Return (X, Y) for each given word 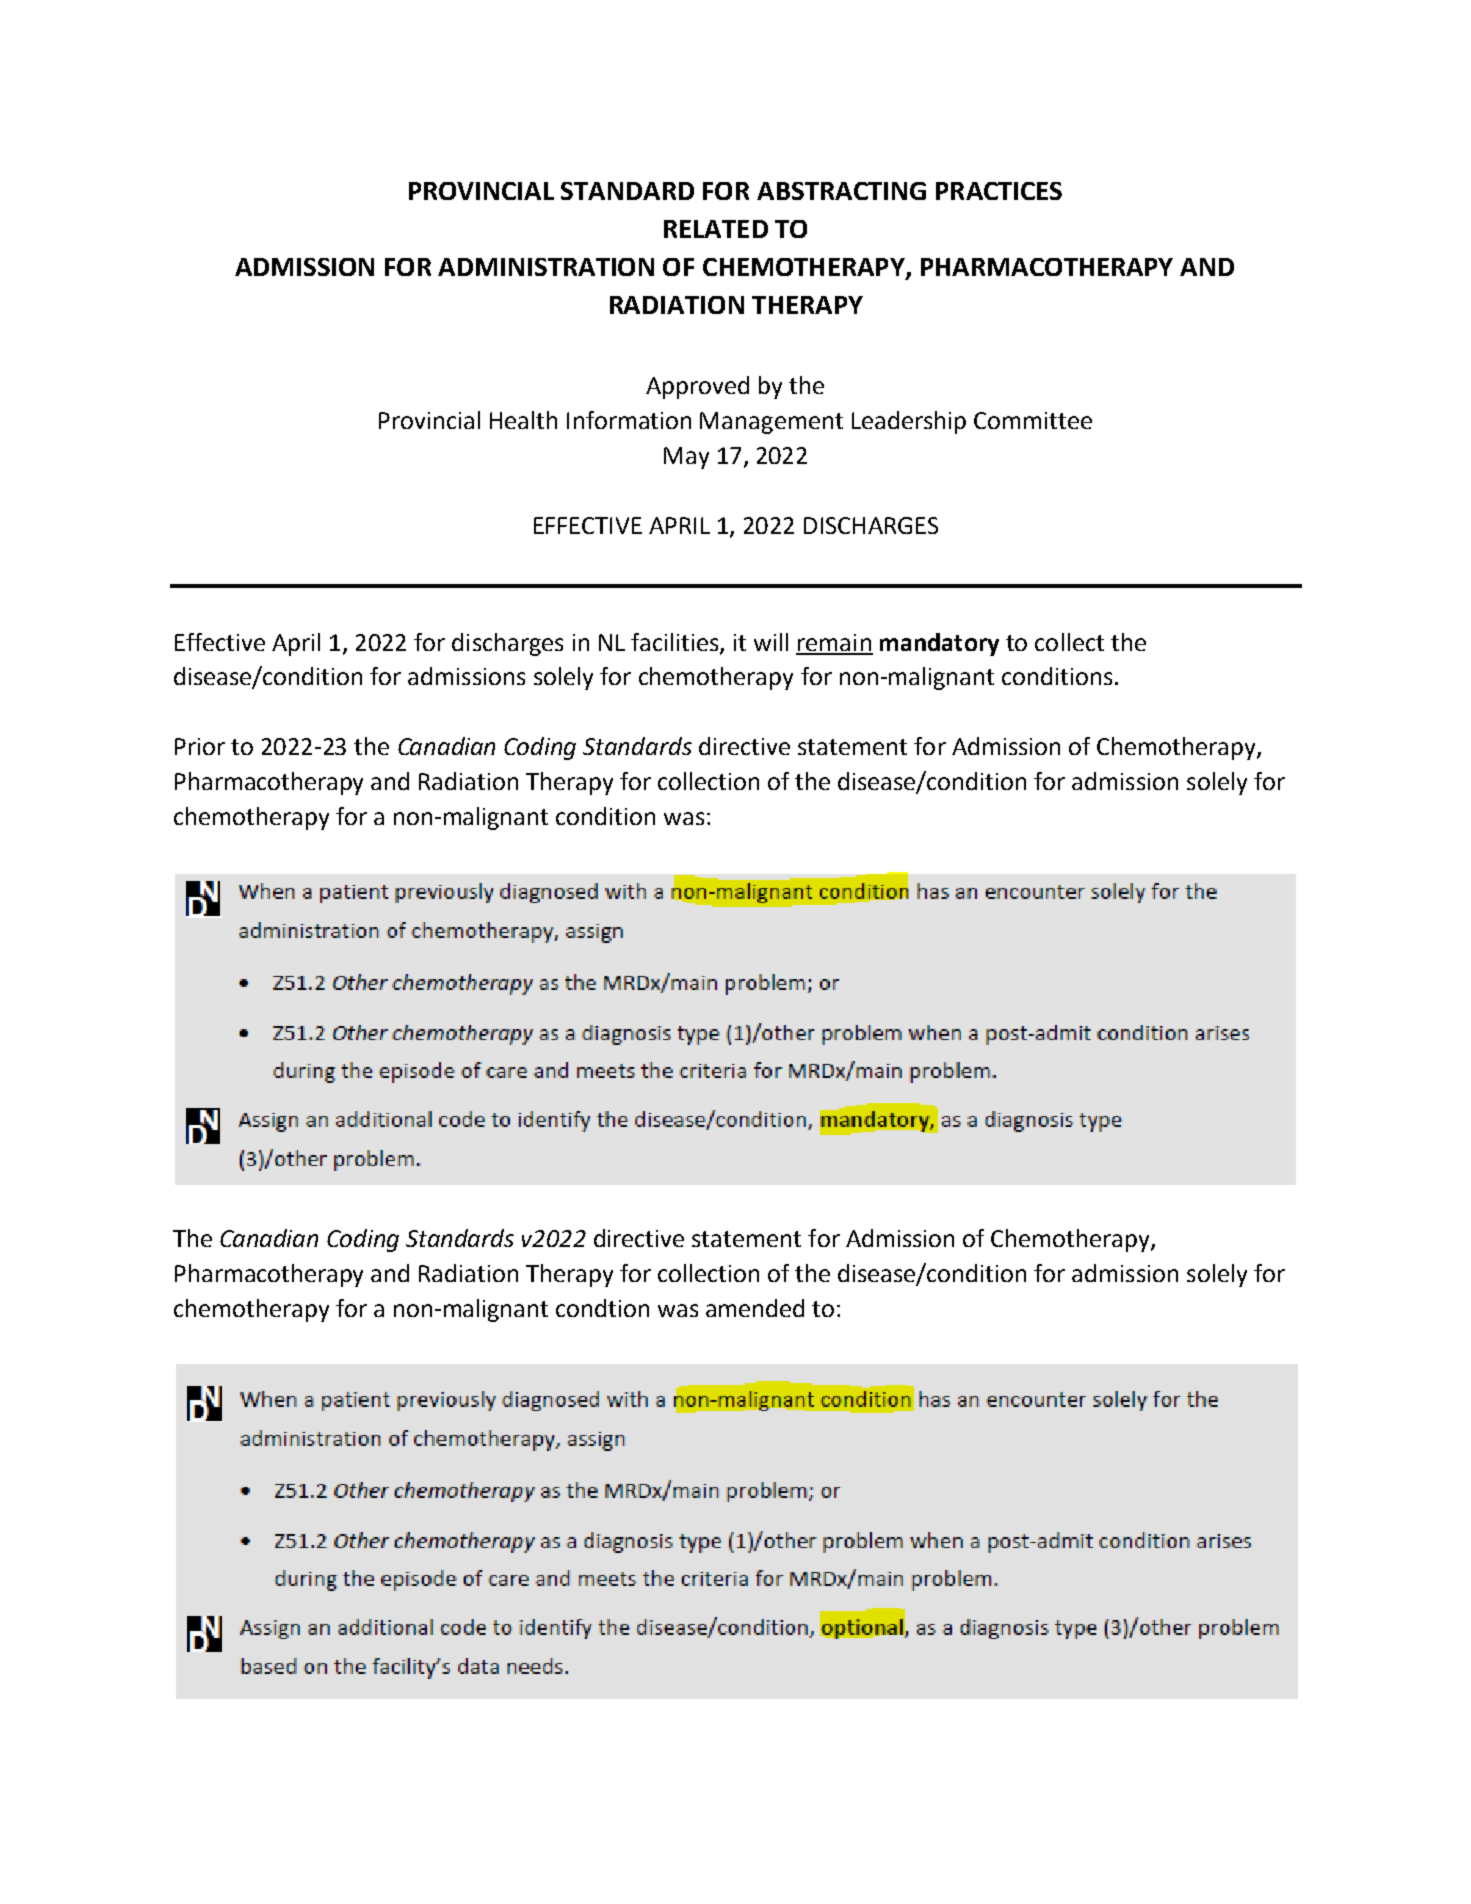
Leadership (909, 422)
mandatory (939, 644)
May (686, 458)
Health (523, 420)
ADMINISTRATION (546, 267)
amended (755, 1308)
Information (629, 420)
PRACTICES (999, 191)
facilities (676, 643)
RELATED (716, 229)
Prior (200, 746)
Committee (1033, 420)
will (771, 642)
